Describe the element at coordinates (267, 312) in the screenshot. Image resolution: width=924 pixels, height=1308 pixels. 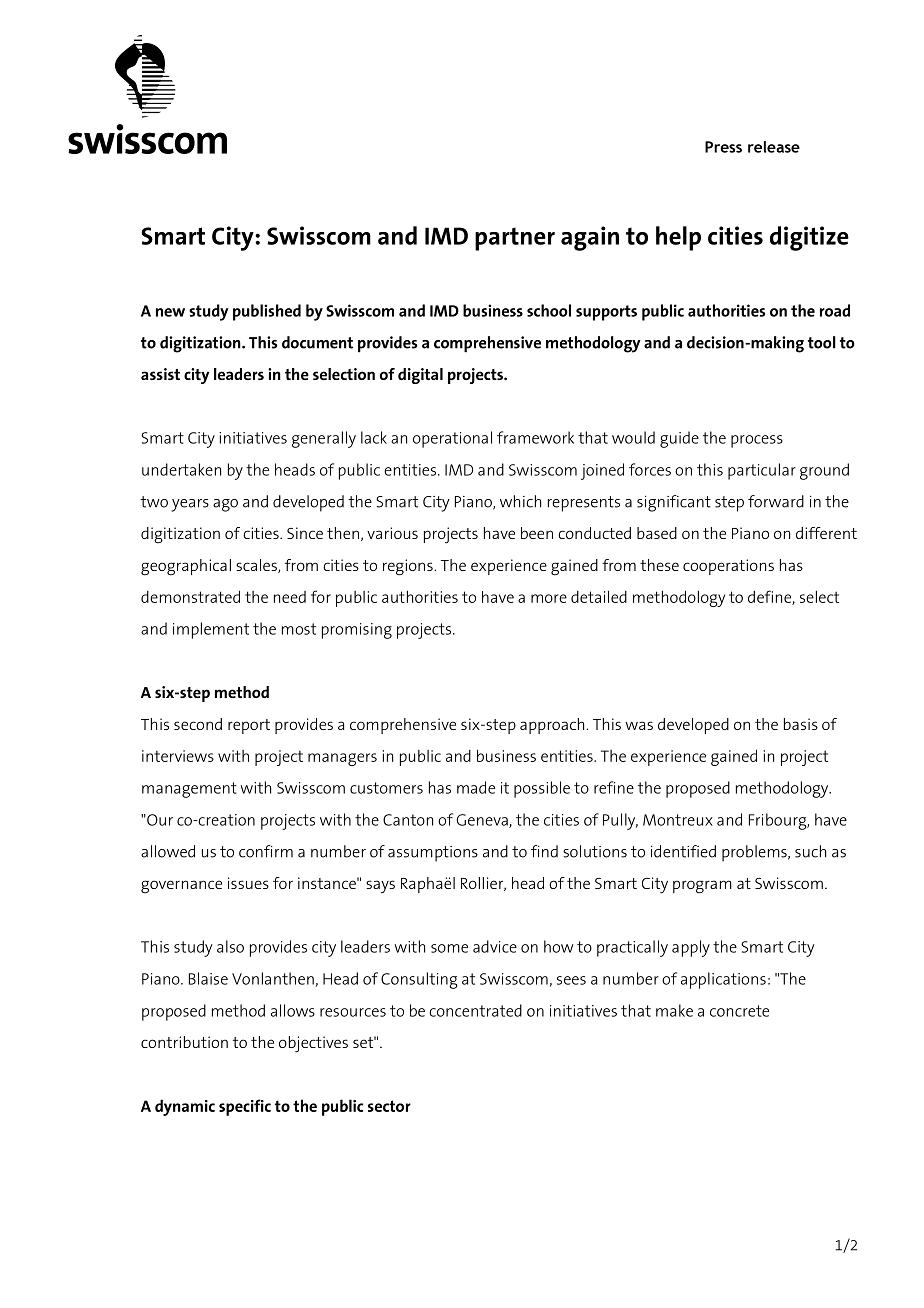
I see `published` at that location.
